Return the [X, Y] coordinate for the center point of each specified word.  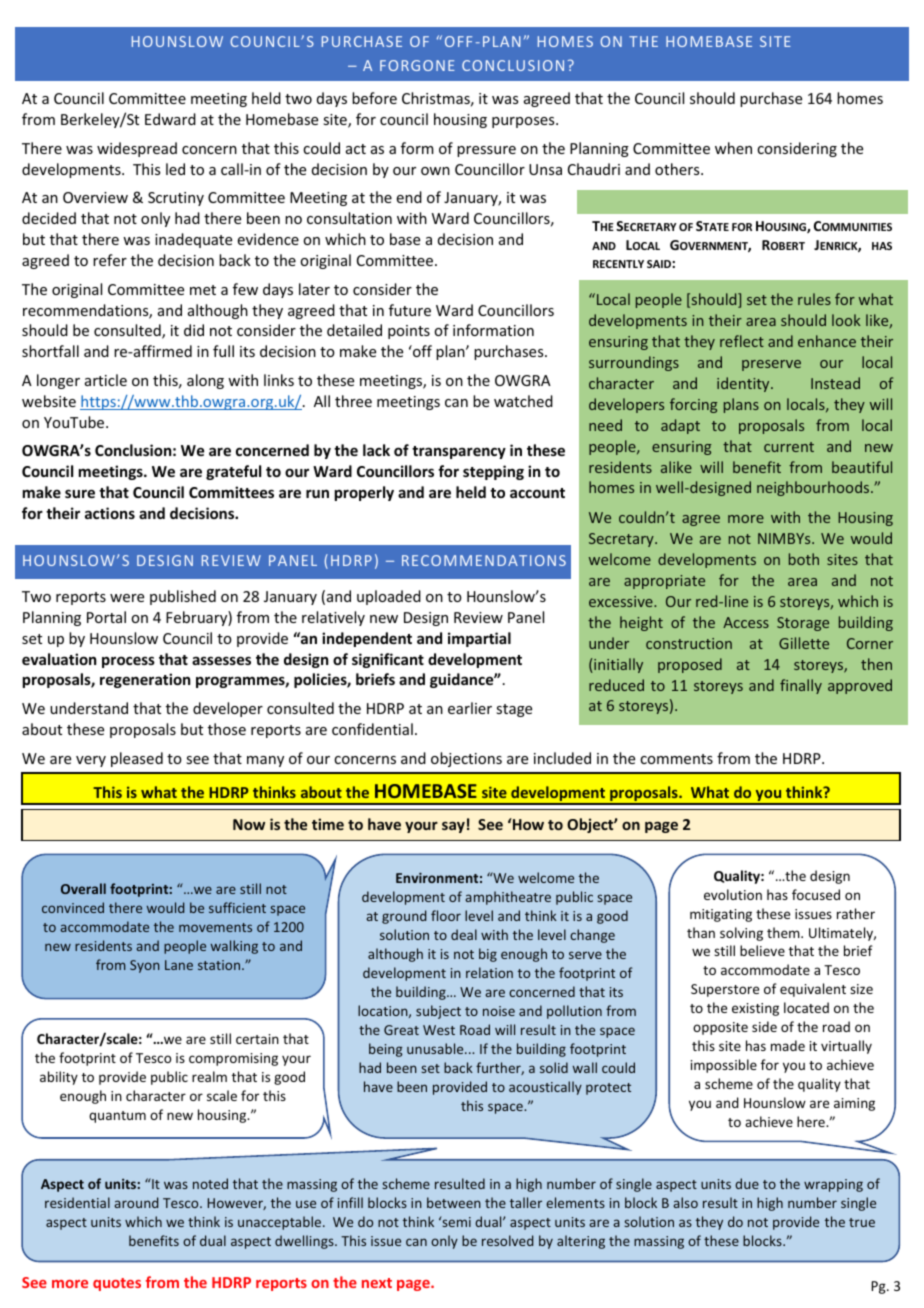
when [733, 148]
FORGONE [417, 65]
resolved [507, 1240]
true [862, 1222]
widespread [137, 149]
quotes [117, 1284]
